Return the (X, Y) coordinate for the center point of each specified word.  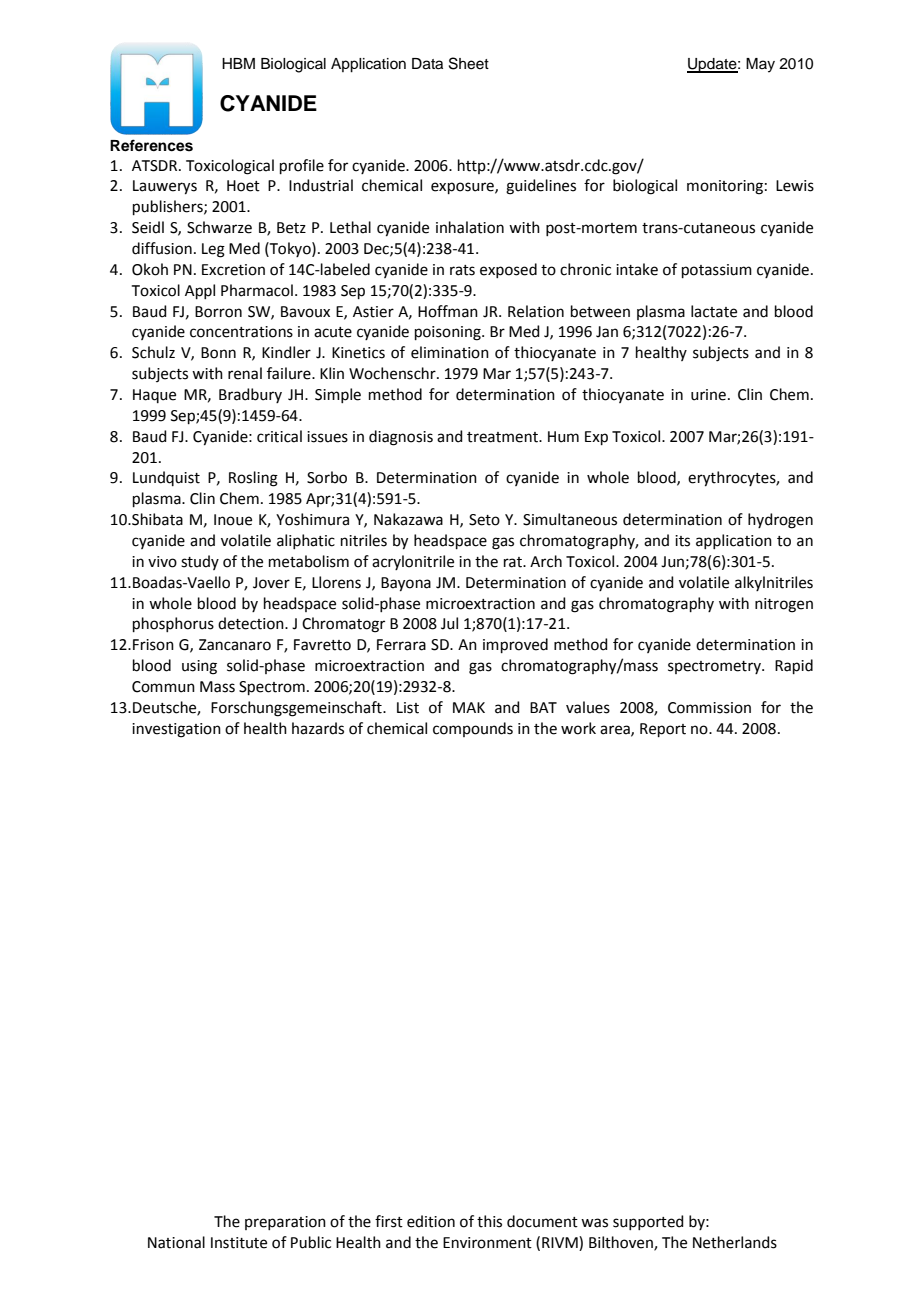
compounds (473, 729)
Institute (239, 1243)
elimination (450, 352)
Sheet (469, 63)
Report (663, 730)
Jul (449, 623)
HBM (238, 63)
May (760, 65)
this (489, 1221)
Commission (709, 708)
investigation (176, 730)
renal (245, 373)
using (199, 667)
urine (708, 395)
